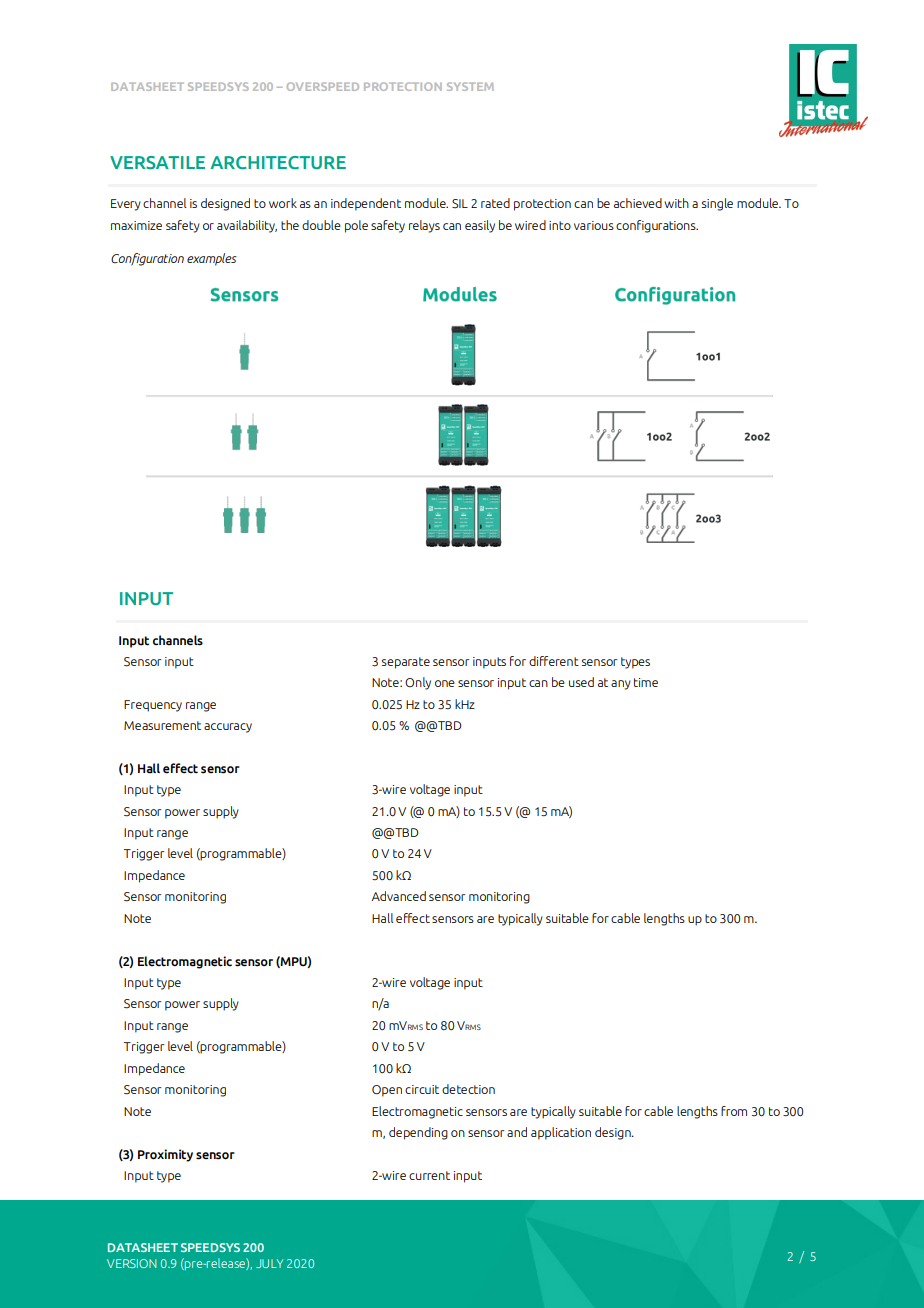  Describe the element at coordinates (429, 1175) in the page. I see `current` at that location.
